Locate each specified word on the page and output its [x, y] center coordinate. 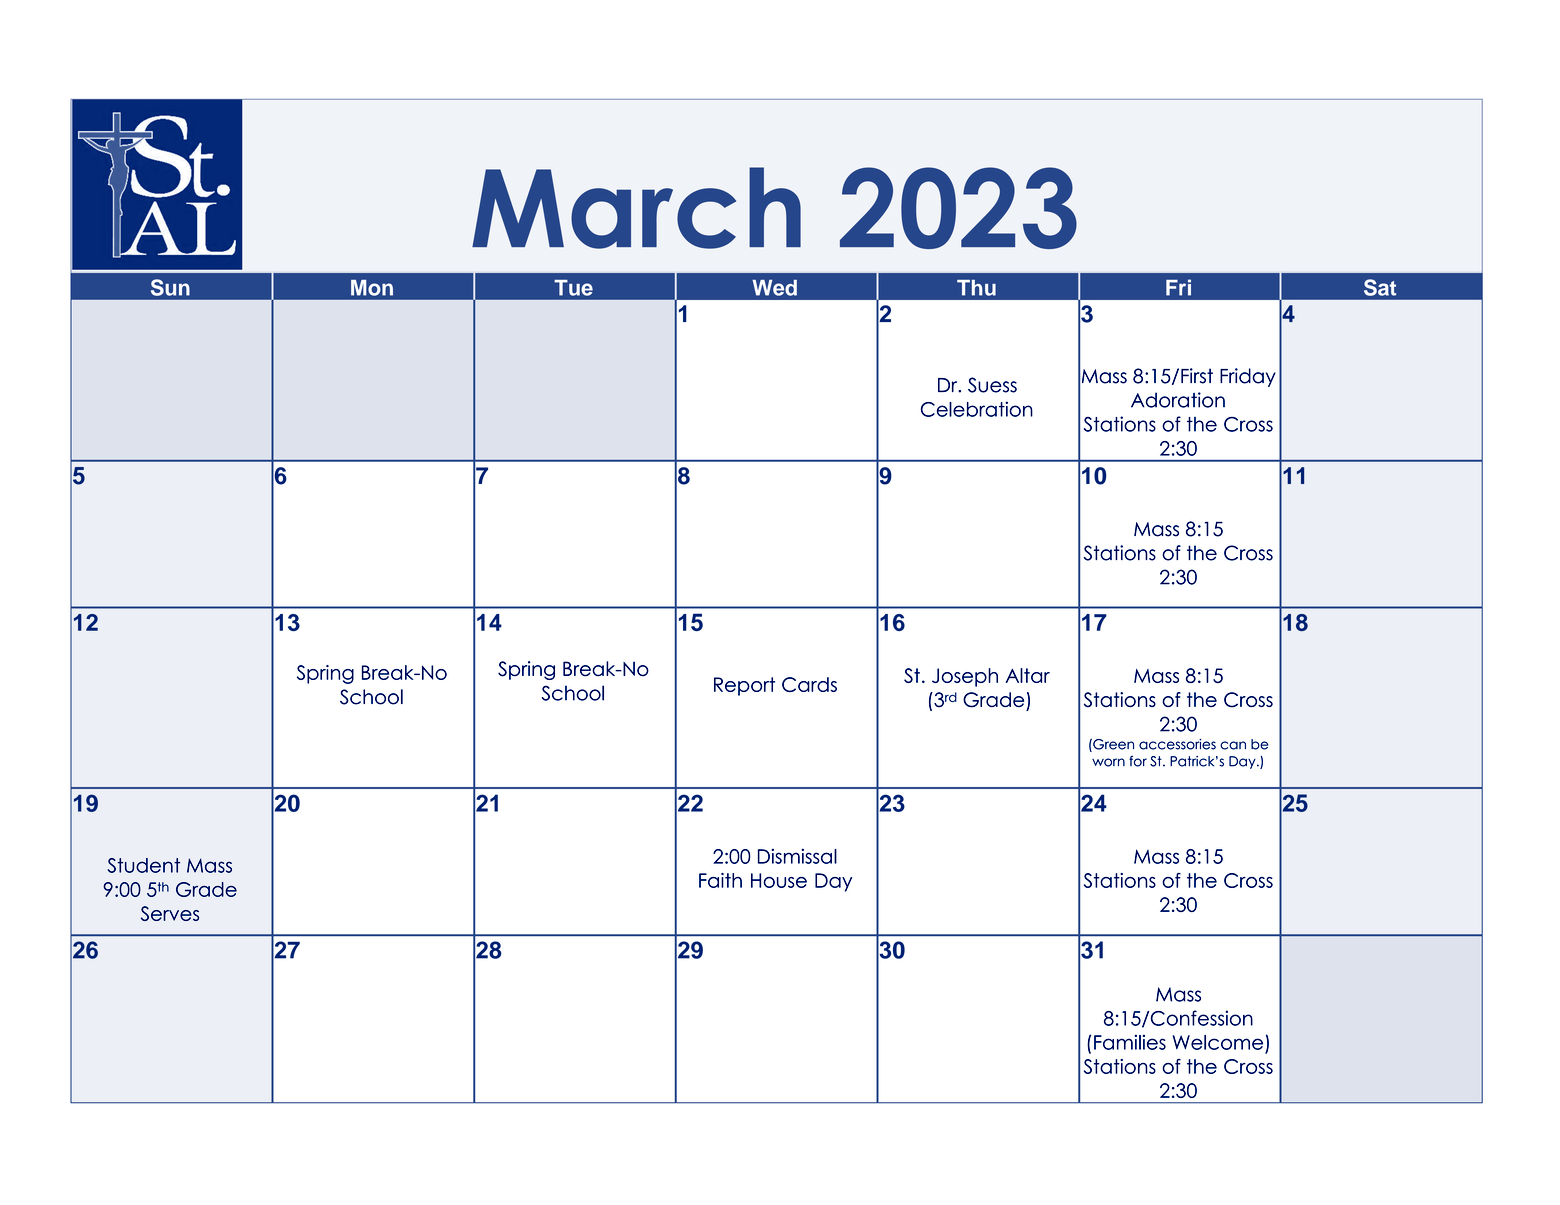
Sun [170, 287]
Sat [1380, 287]
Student [144, 865]
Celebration [977, 409]
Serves [170, 913]
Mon [372, 288]
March [636, 208]
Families [1130, 1042]
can [1233, 745]
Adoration [1178, 400]
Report [744, 686]
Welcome [1218, 1042]
